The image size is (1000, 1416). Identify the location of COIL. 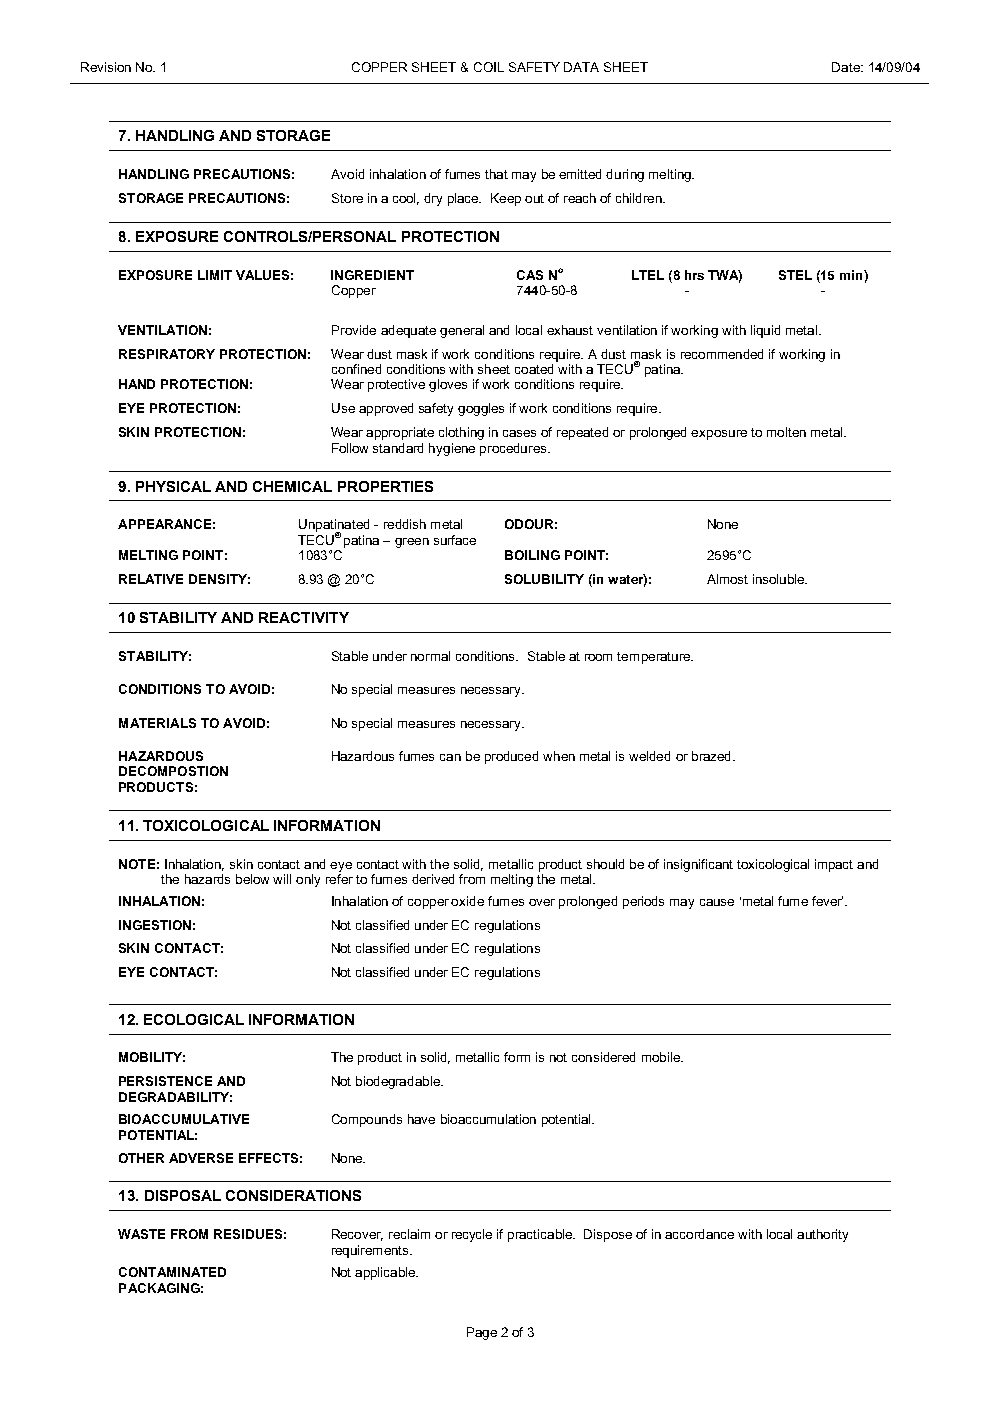
(489, 67).
